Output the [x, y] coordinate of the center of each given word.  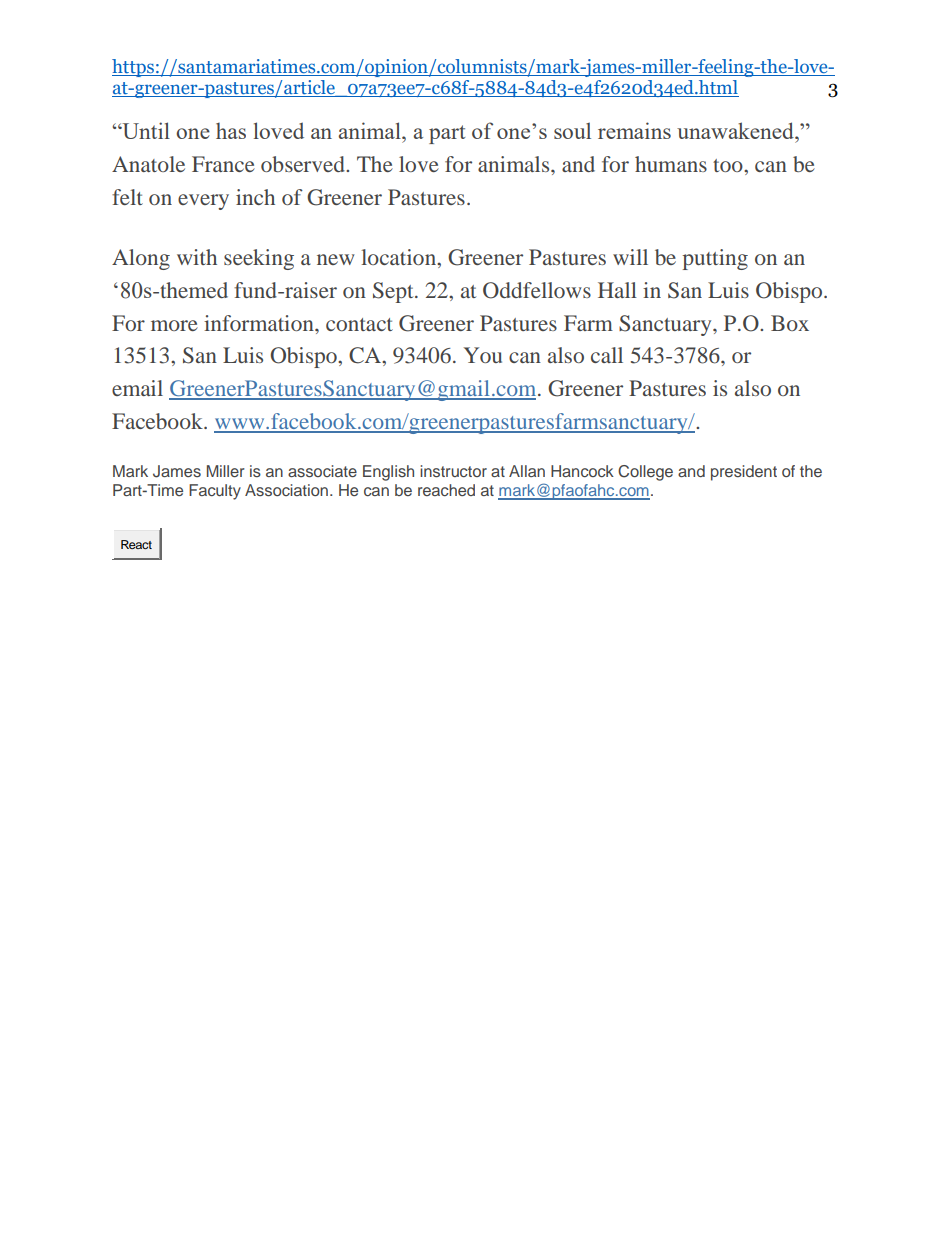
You [483, 355]
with [197, 257]
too [729, 165]
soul [572, 130]
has [231, 130]
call [607, 355]
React [136, 544]
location [399, 257]
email [137, 388]
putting [715, 259]
